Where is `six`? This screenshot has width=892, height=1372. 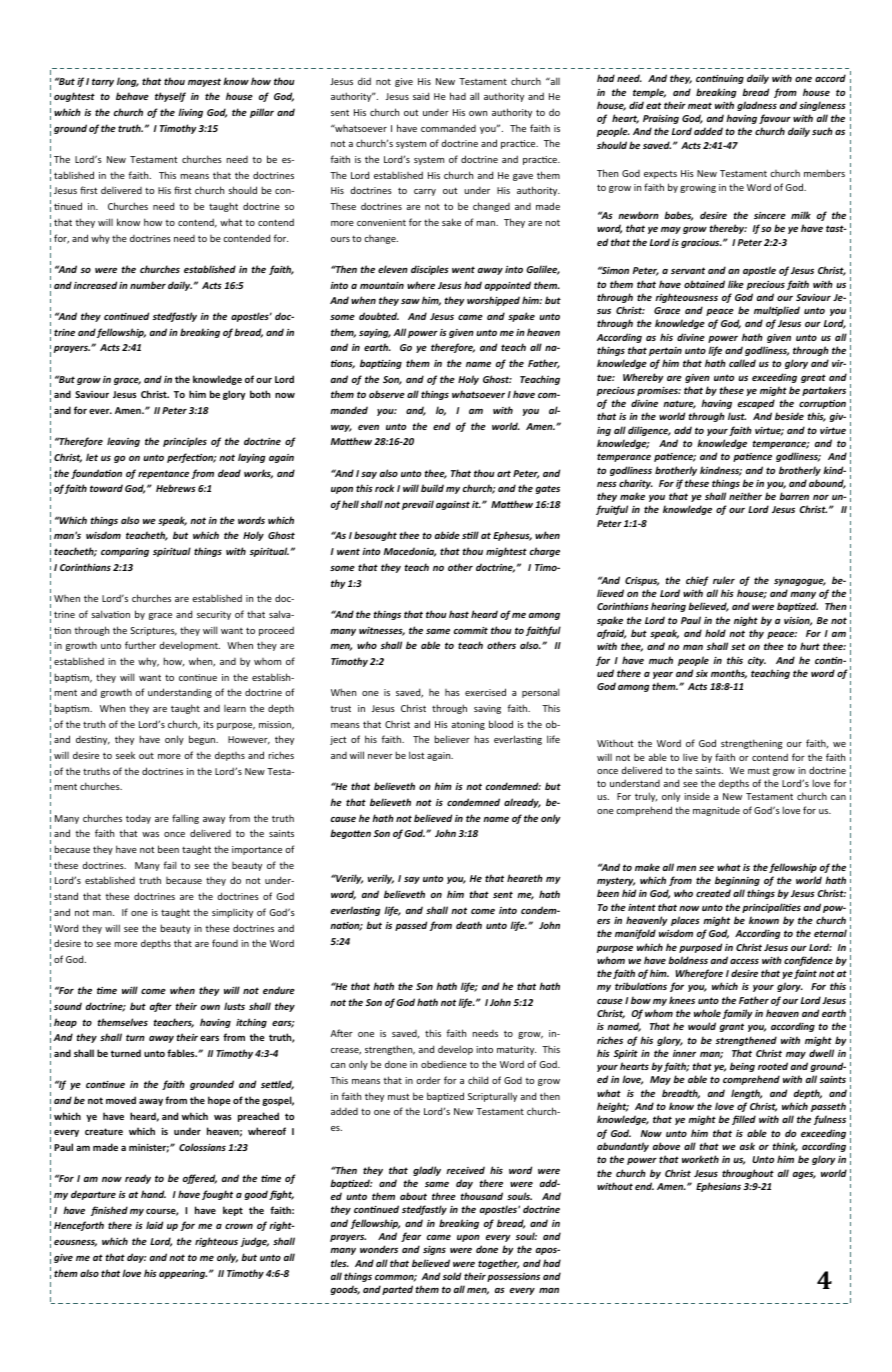 six is located at coordinates (702, 673).
